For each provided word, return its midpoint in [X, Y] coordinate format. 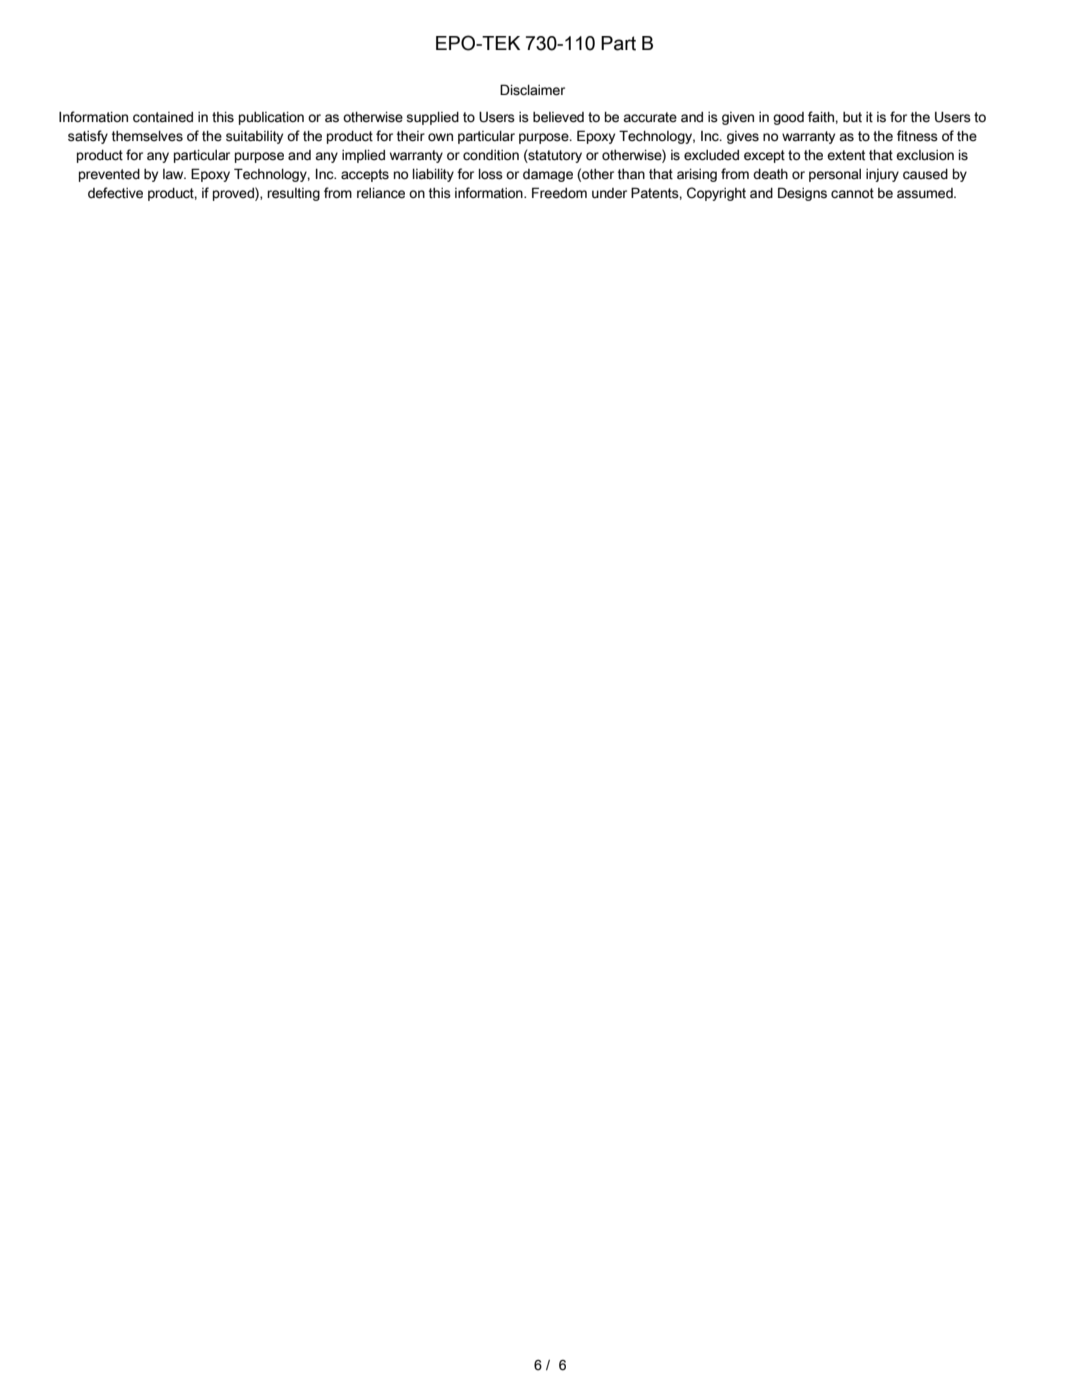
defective [115, 193]
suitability [254, 137]
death [770, 174]
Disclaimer [532, 90]
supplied [432, 118]
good [788, 118]
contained [163, 117]
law [174, 174]
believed [558, 117]
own [440, 137]
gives [743, 137]
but [852, 117]
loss [491, 174]
